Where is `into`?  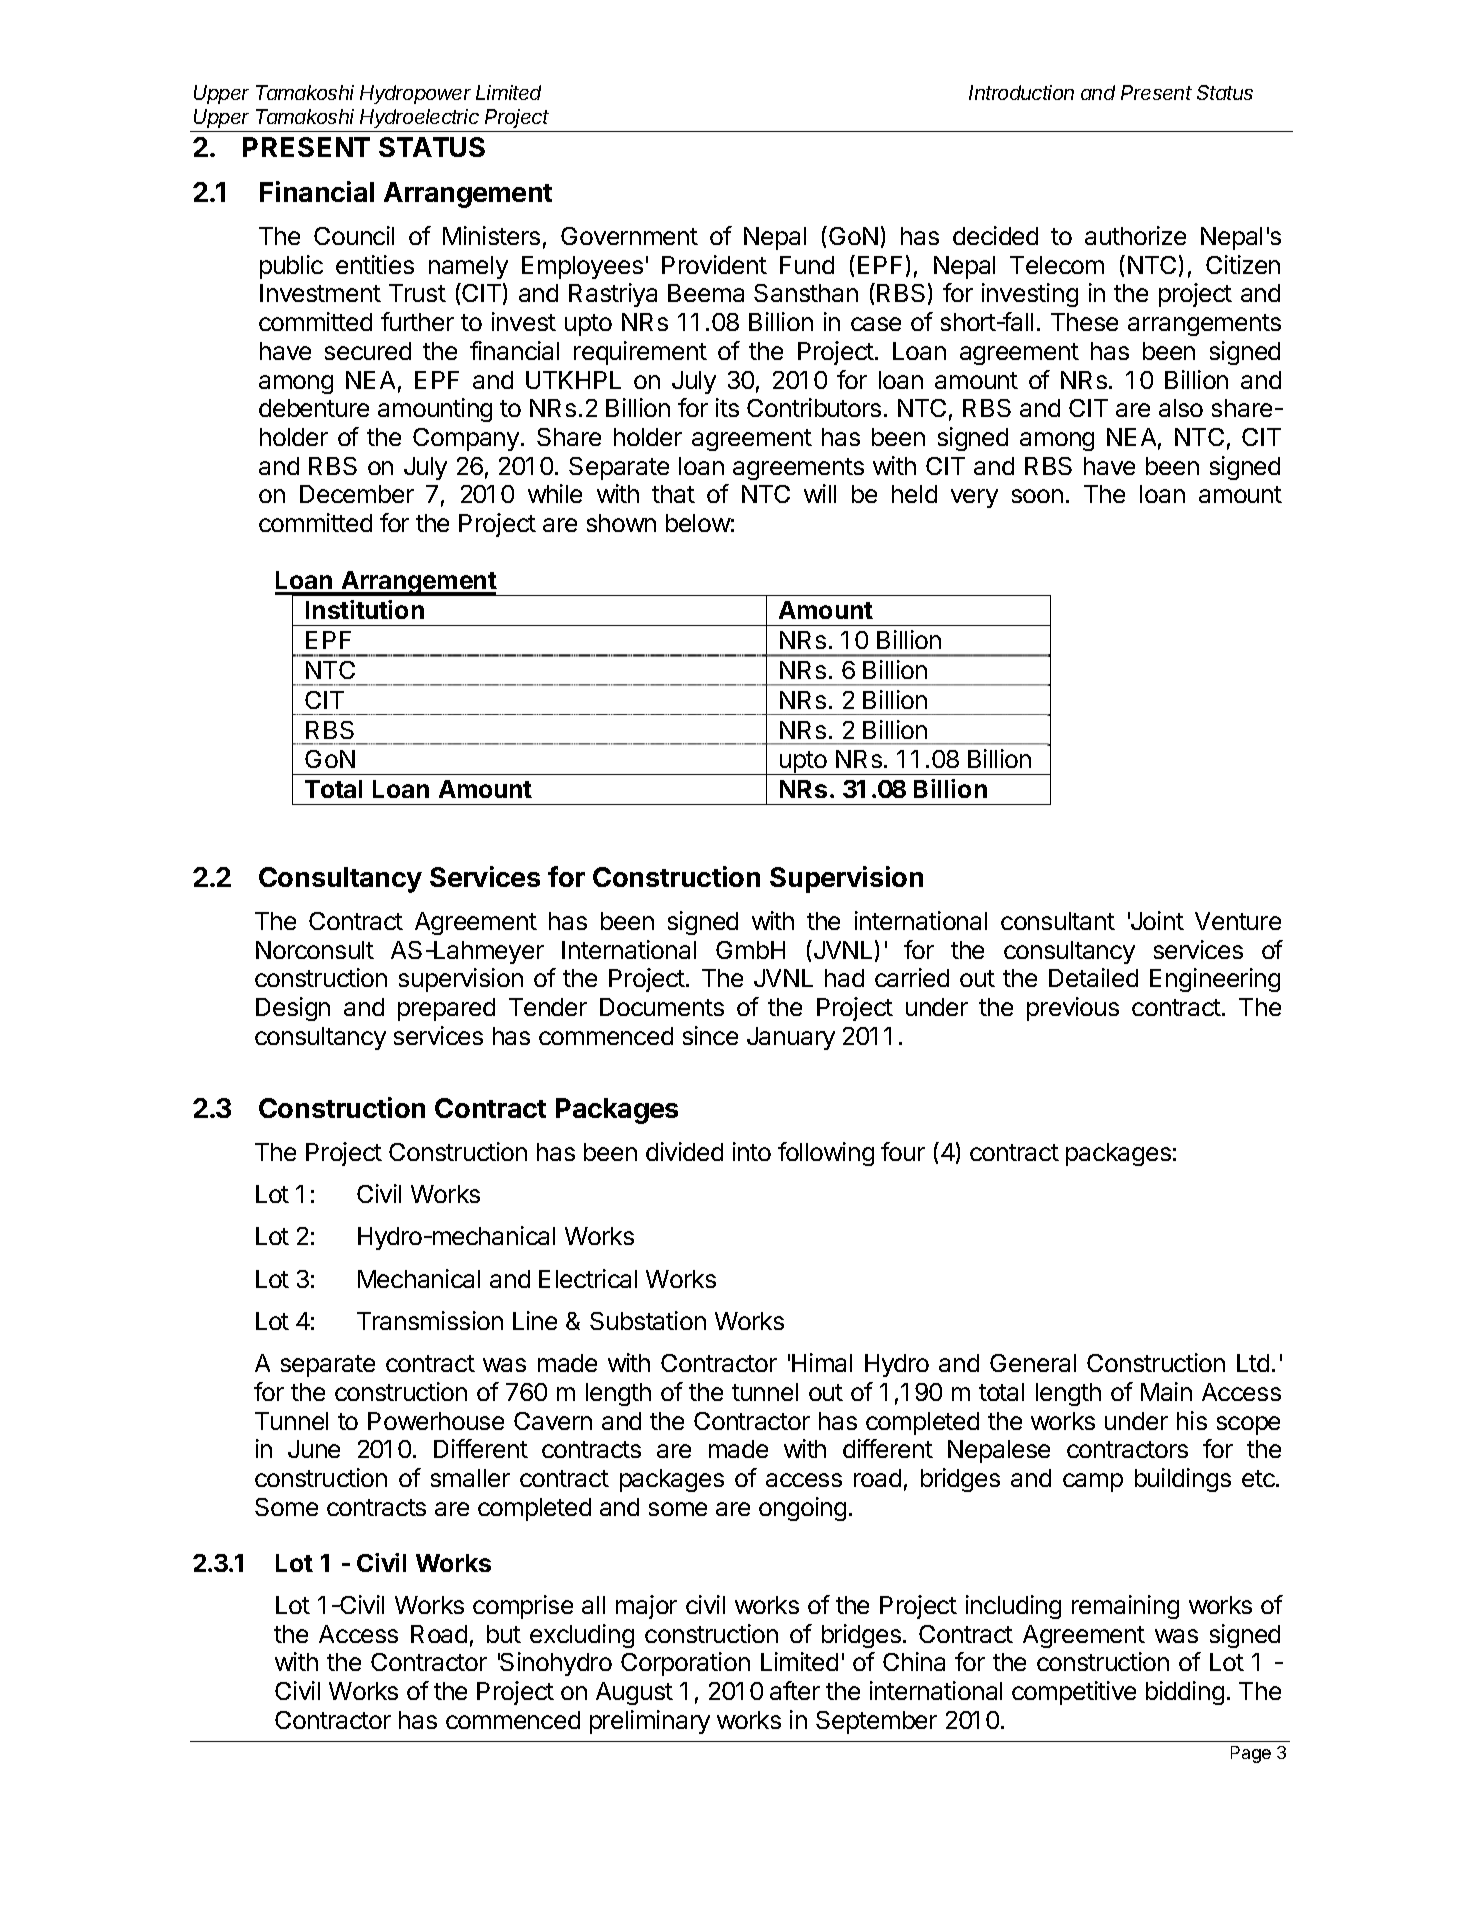
into is located at coordinates (752, 1151).
